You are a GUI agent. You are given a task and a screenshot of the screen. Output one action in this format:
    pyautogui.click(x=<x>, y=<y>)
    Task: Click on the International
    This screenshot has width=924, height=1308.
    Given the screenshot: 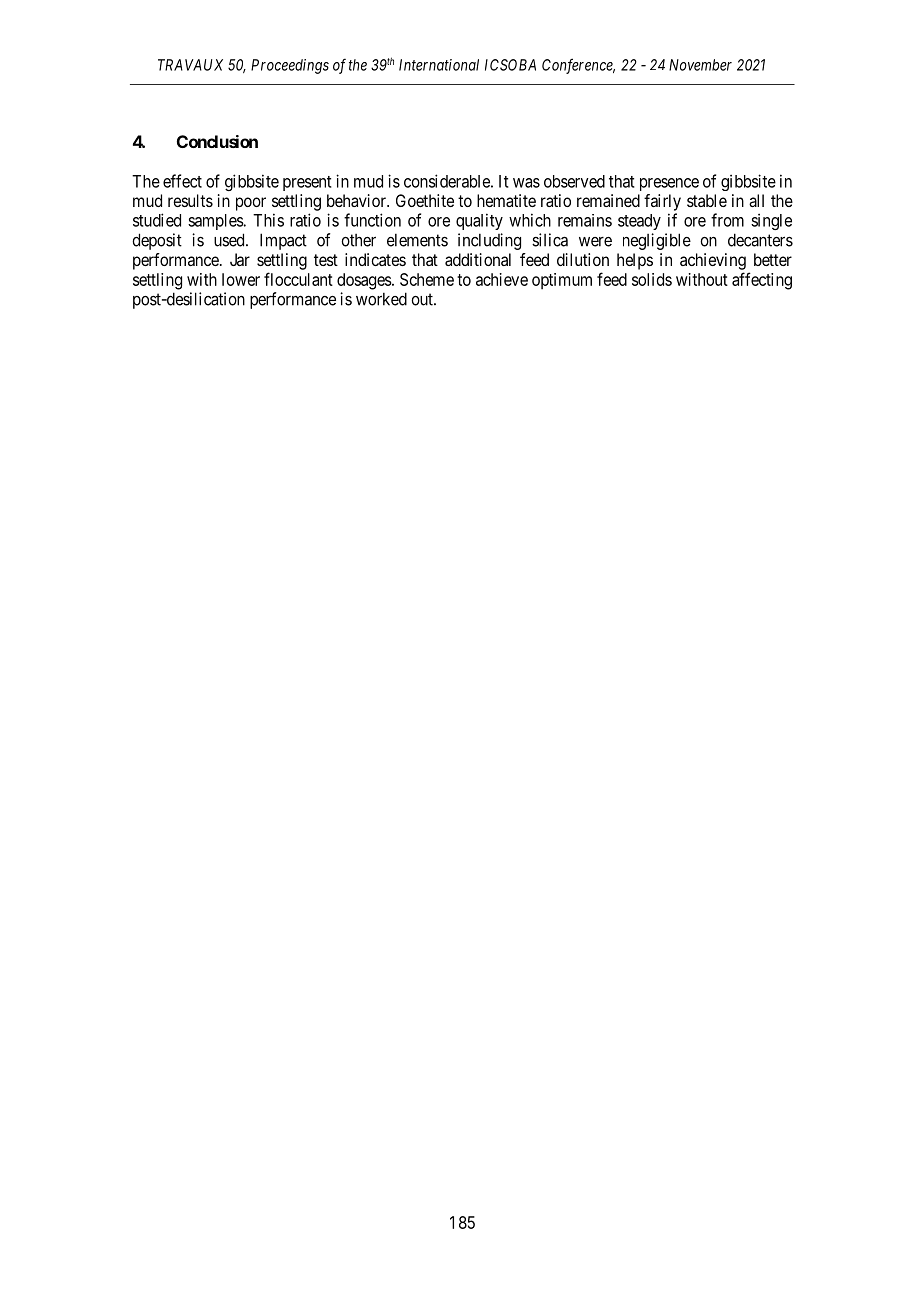 What is the action you would take?
    pyautogui.click(x=439, y=65)
